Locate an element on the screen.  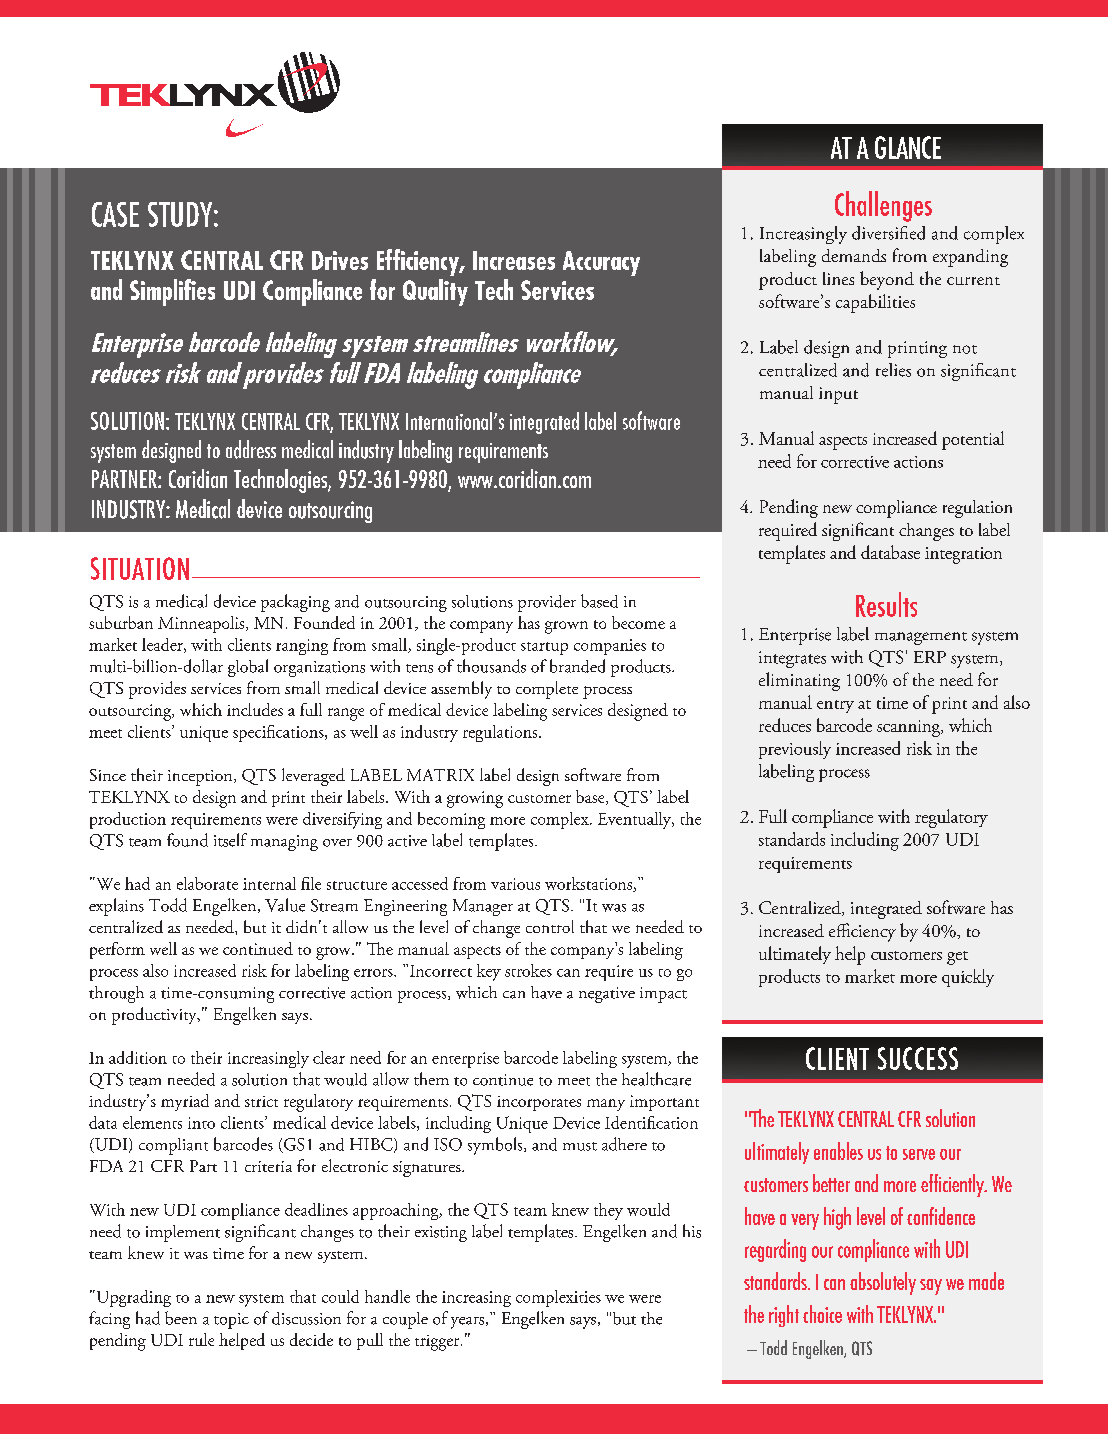
trigger is located at coordinates (438, 1343).
